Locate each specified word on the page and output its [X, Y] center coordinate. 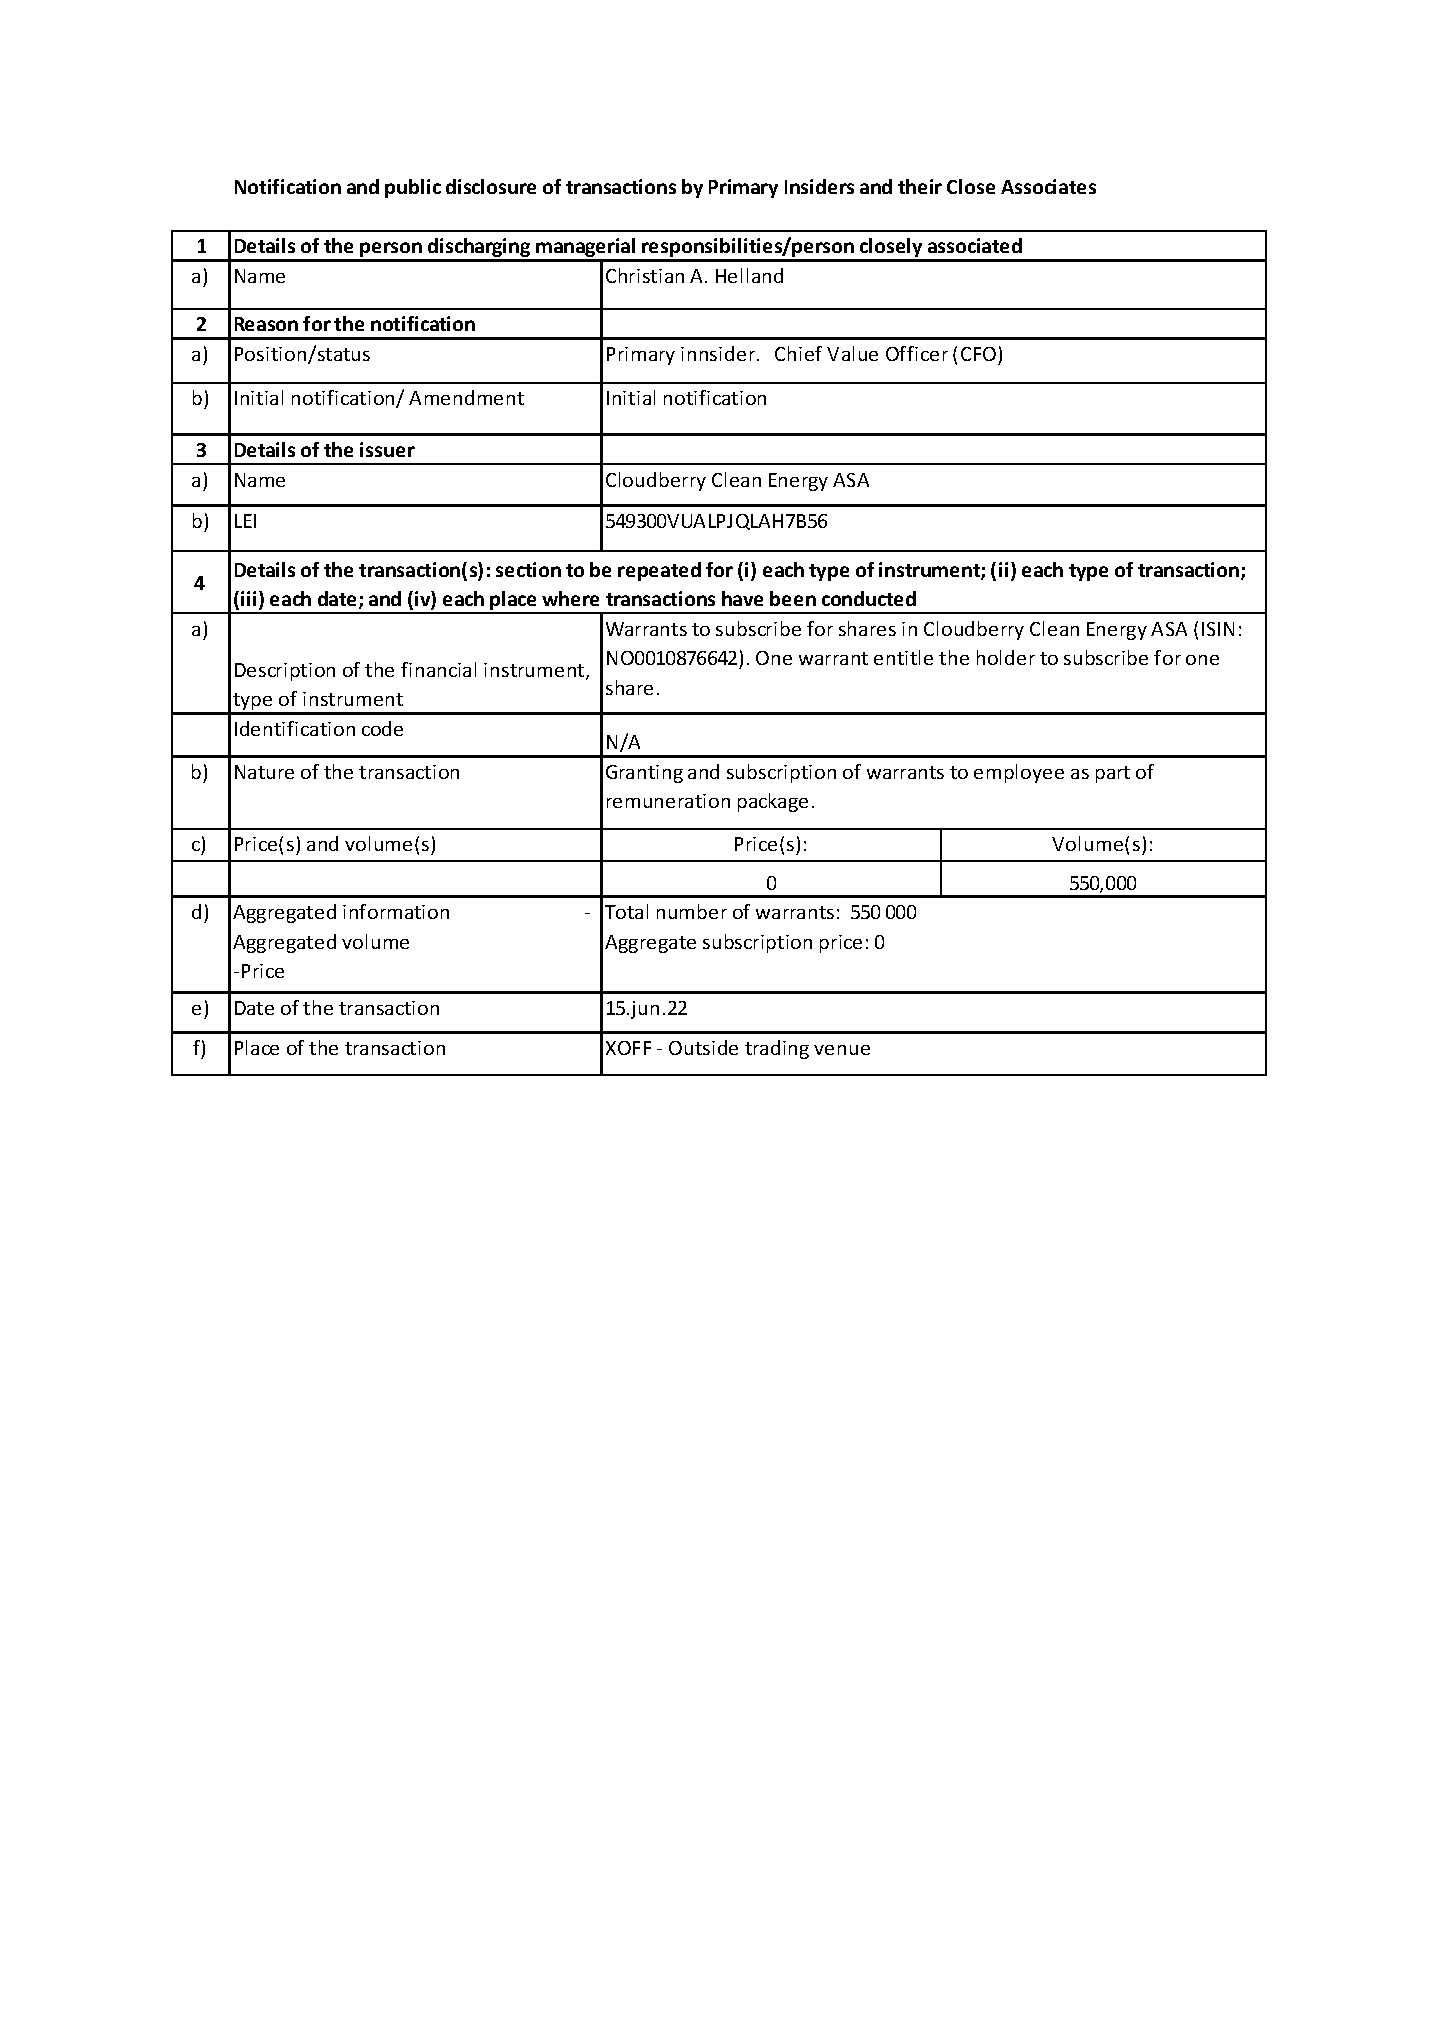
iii [248, 598]
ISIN [1218, 629]
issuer [387, 449]
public [413, 188]
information [396, 911]
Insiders [819, 186]
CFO [978, 354]
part [1113, 774]
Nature [264, 772]
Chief [798, 353]
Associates [1048, 186]
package [773, 802]
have [742, 598]
